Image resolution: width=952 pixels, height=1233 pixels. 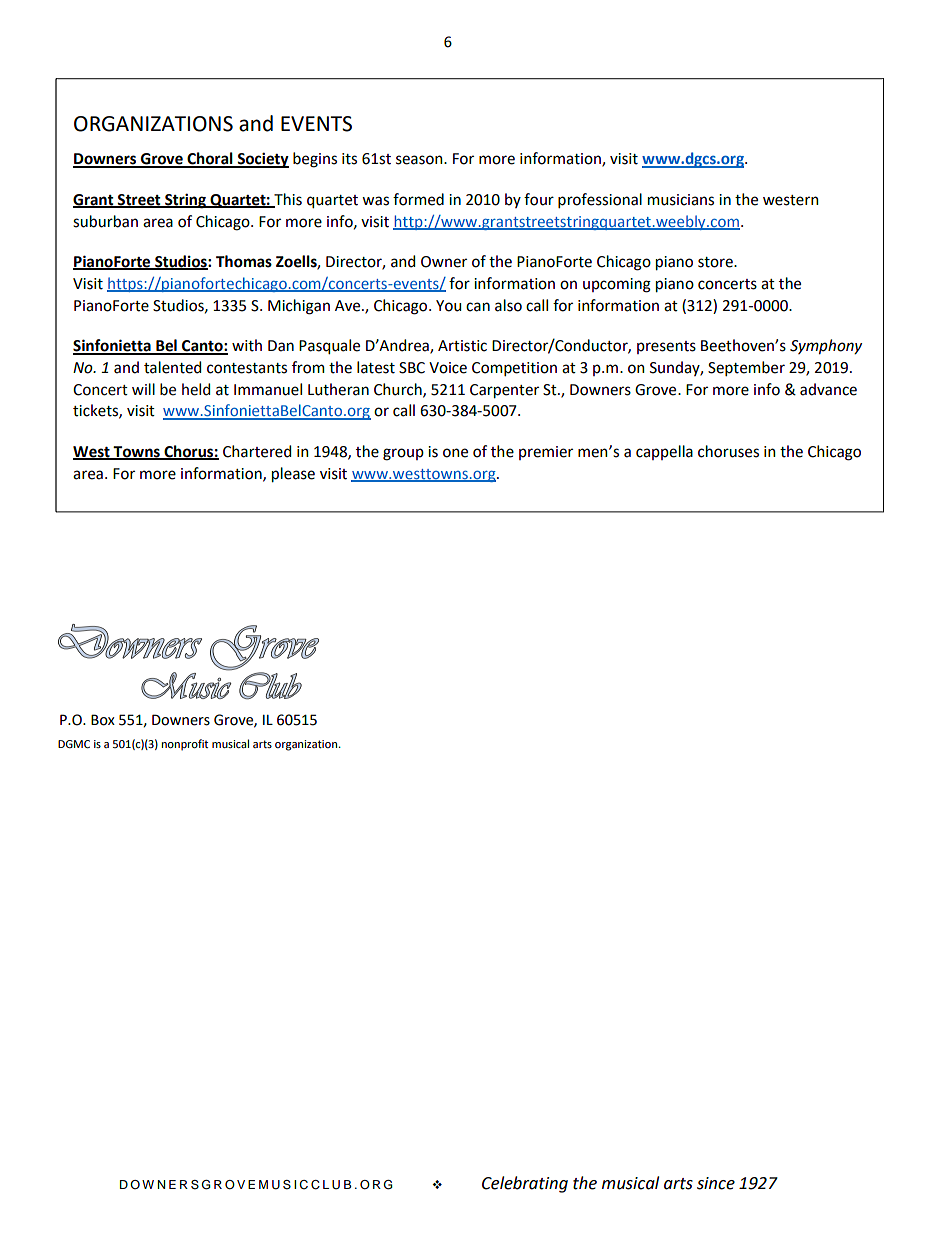 What do you see at coordinates (257, 451) in the image?
I see `Chartered` at bounding box center [257, 451].
